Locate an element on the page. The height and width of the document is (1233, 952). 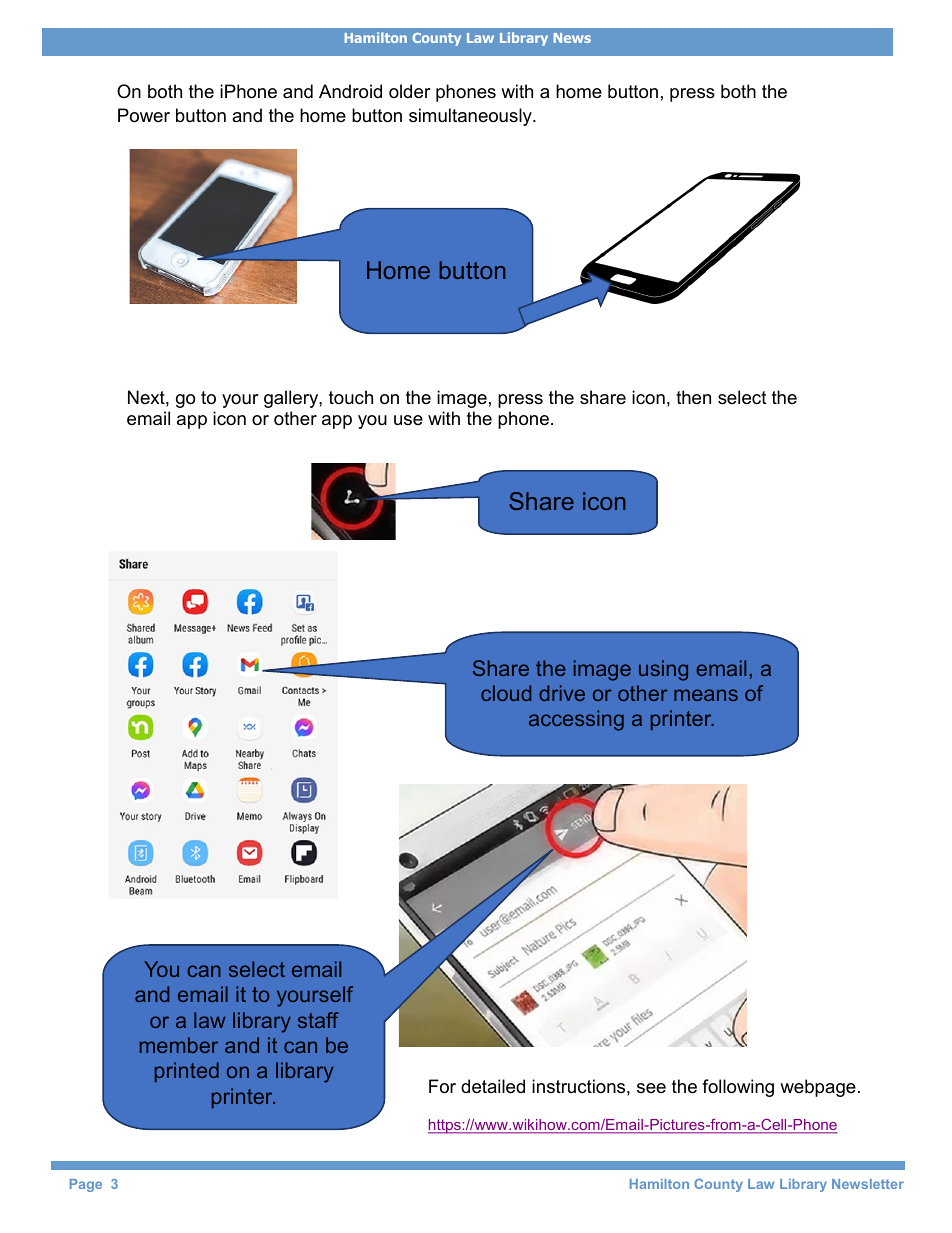
simultaneously is located at coordinates (471, 117).
